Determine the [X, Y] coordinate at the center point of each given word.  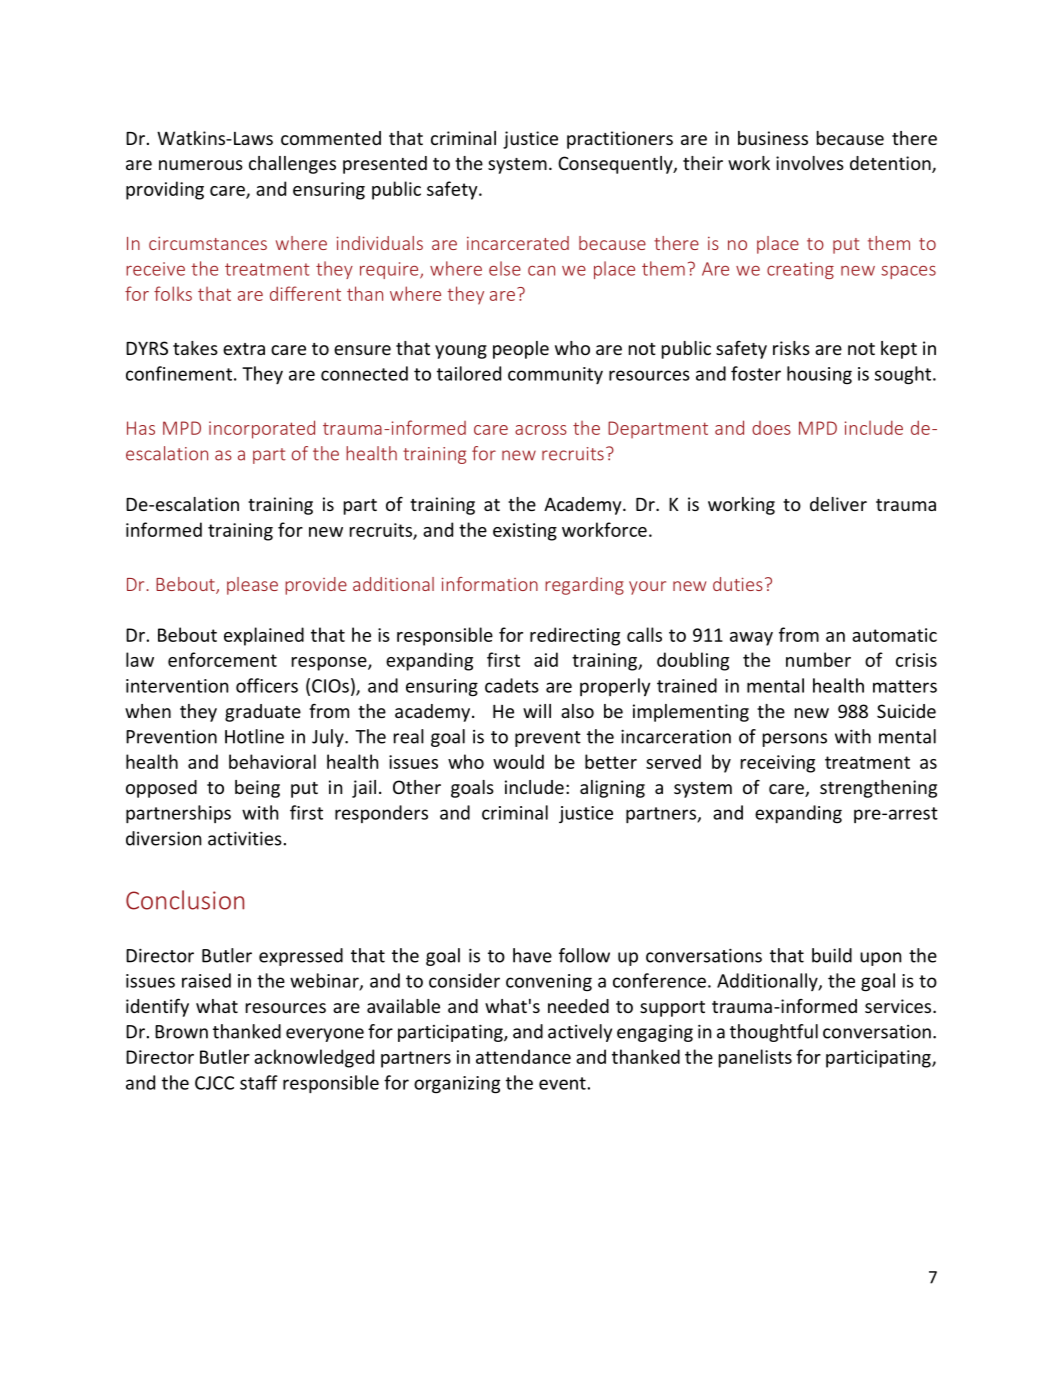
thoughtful [774, 1033]
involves [810, 163]
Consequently [616, 165]
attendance [523, 1056]
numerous [201, 165]
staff [259, 1082]
